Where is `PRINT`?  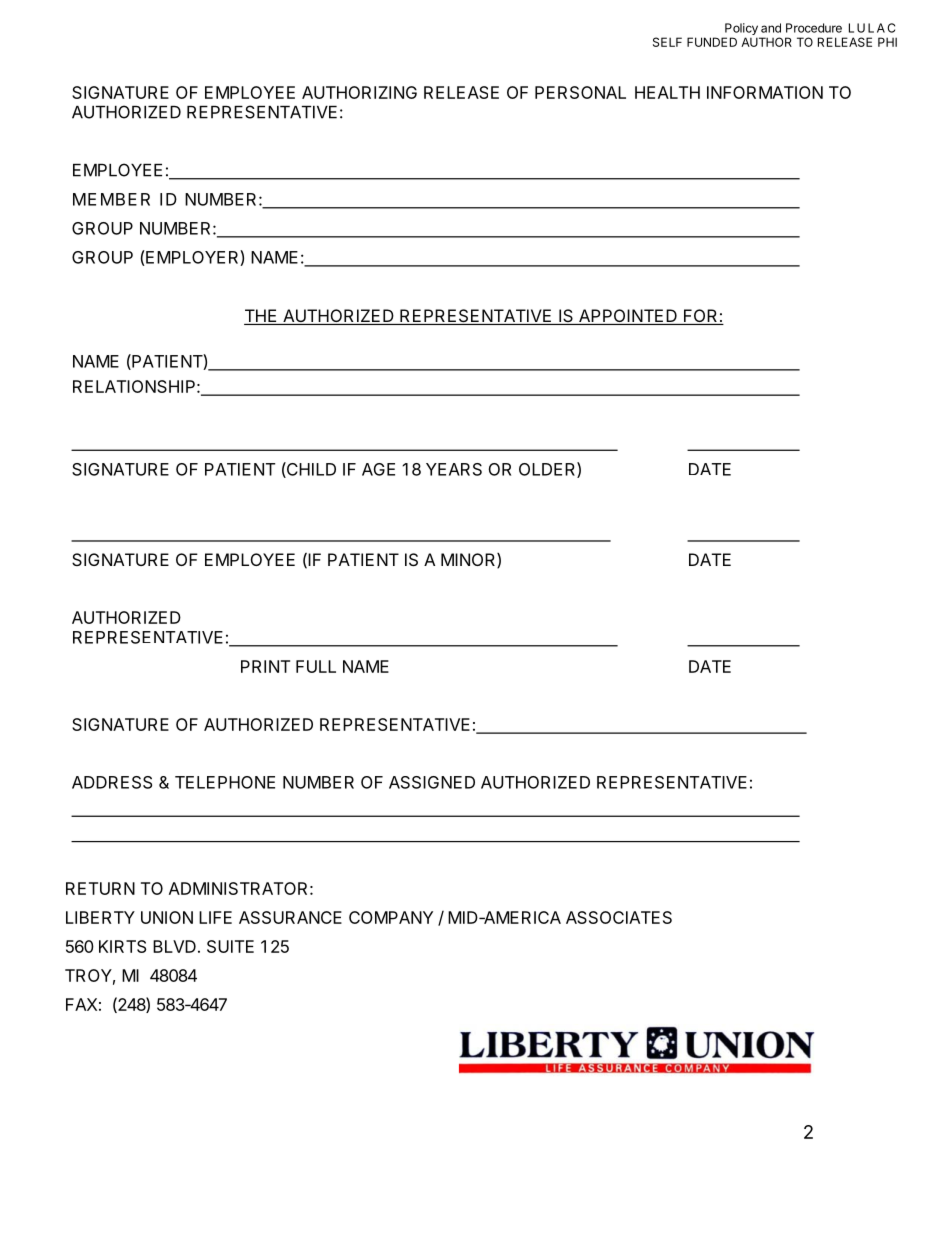 PRINT is located at coordinates (265, 666).
